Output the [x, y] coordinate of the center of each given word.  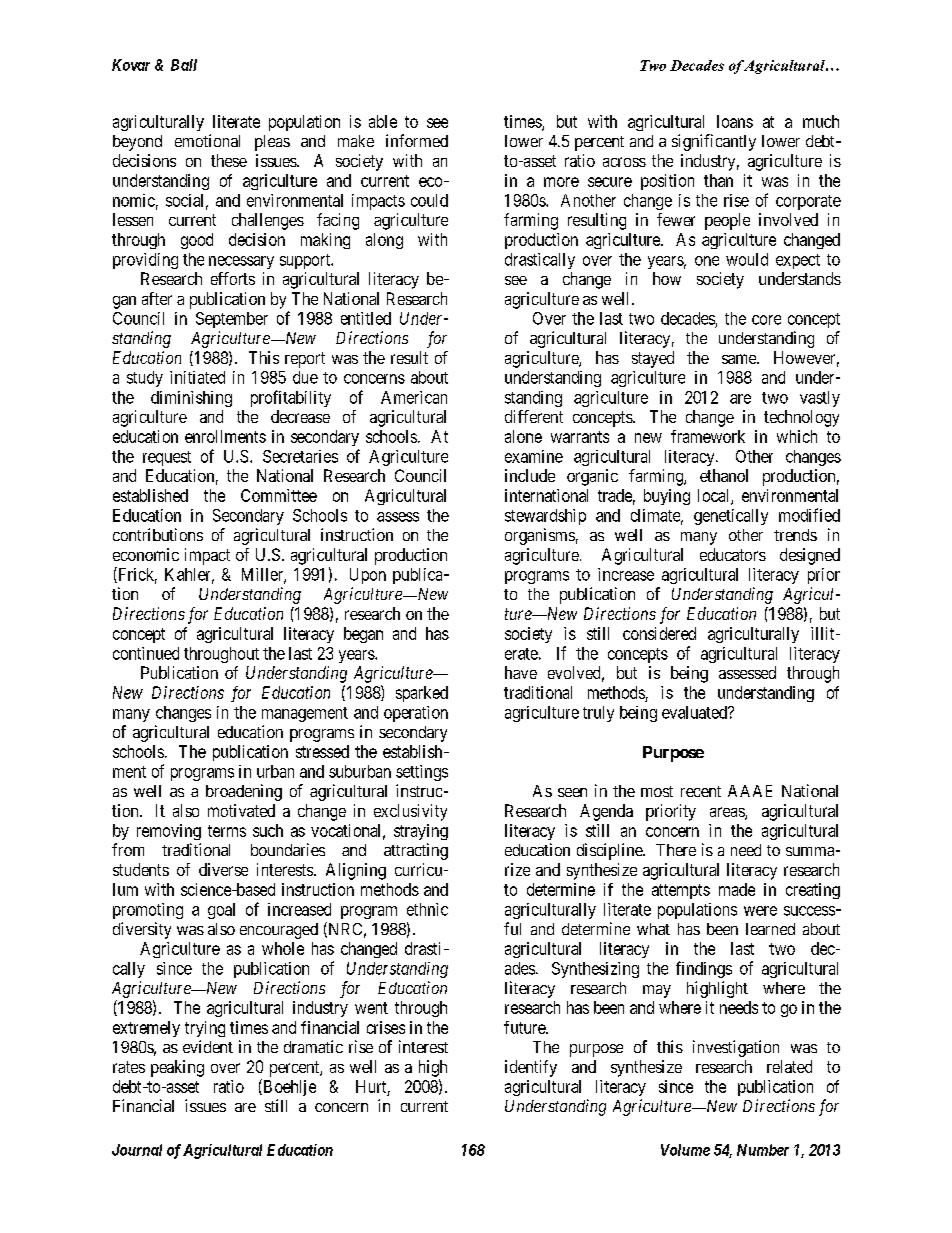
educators [733, 554]
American [414, 397]
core [766, 320]
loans [735, 121]
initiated [197, 377]
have [521, 672]
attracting [416, 851]
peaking [177, 1068]
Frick [136, 575]
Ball [184, 65]
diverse [223, 869]
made [737, 889]
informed [417, 140]
